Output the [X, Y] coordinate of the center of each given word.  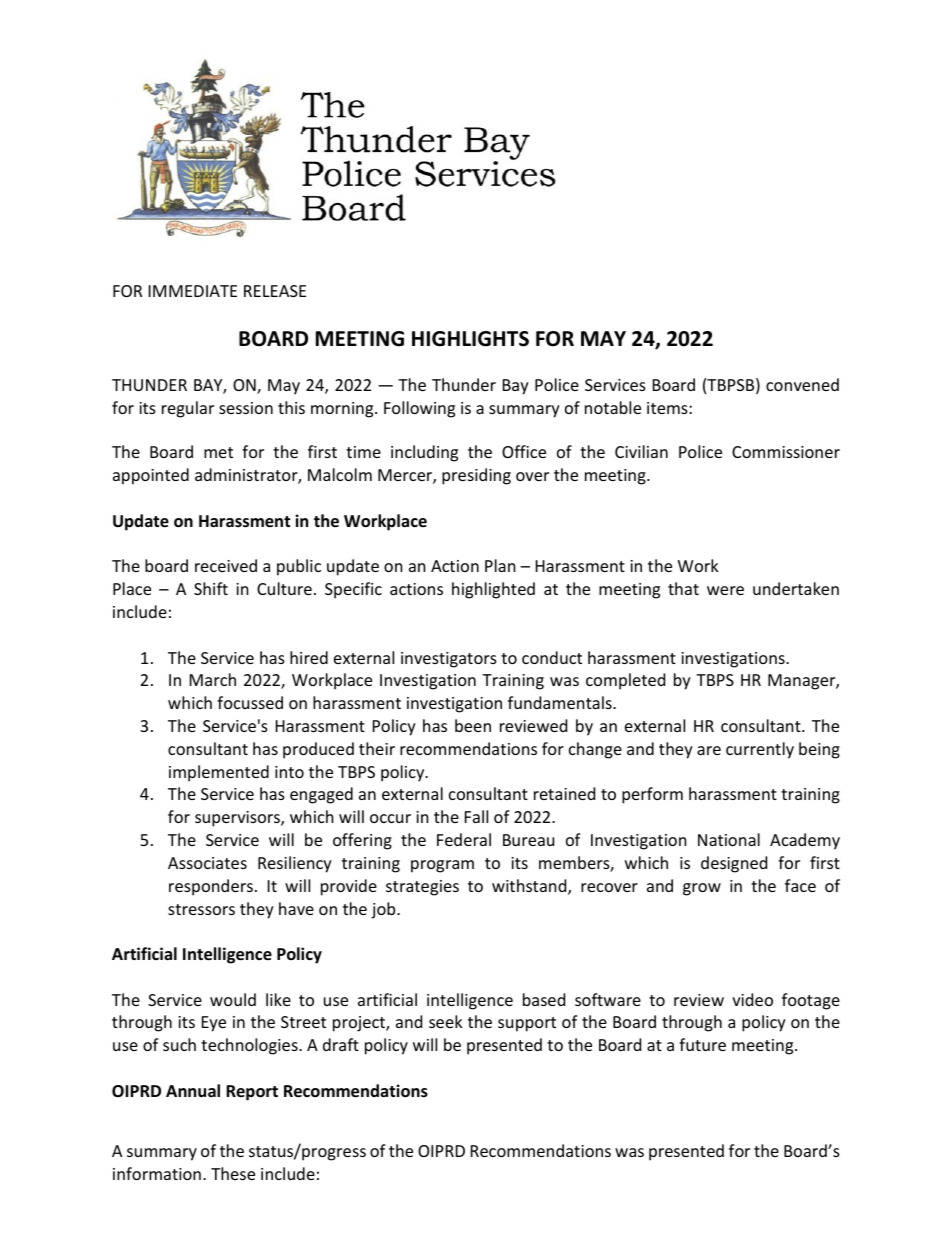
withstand [530, 887]
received [226, 565]
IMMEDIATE [193, 291]
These [233, 1173]
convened [802, 384]
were [725, 590]
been [473, 725]
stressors [201, 909]
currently [760, 750]
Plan [500, 565]
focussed [250, 702]
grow [702, 889]
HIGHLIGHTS [470, 339]
